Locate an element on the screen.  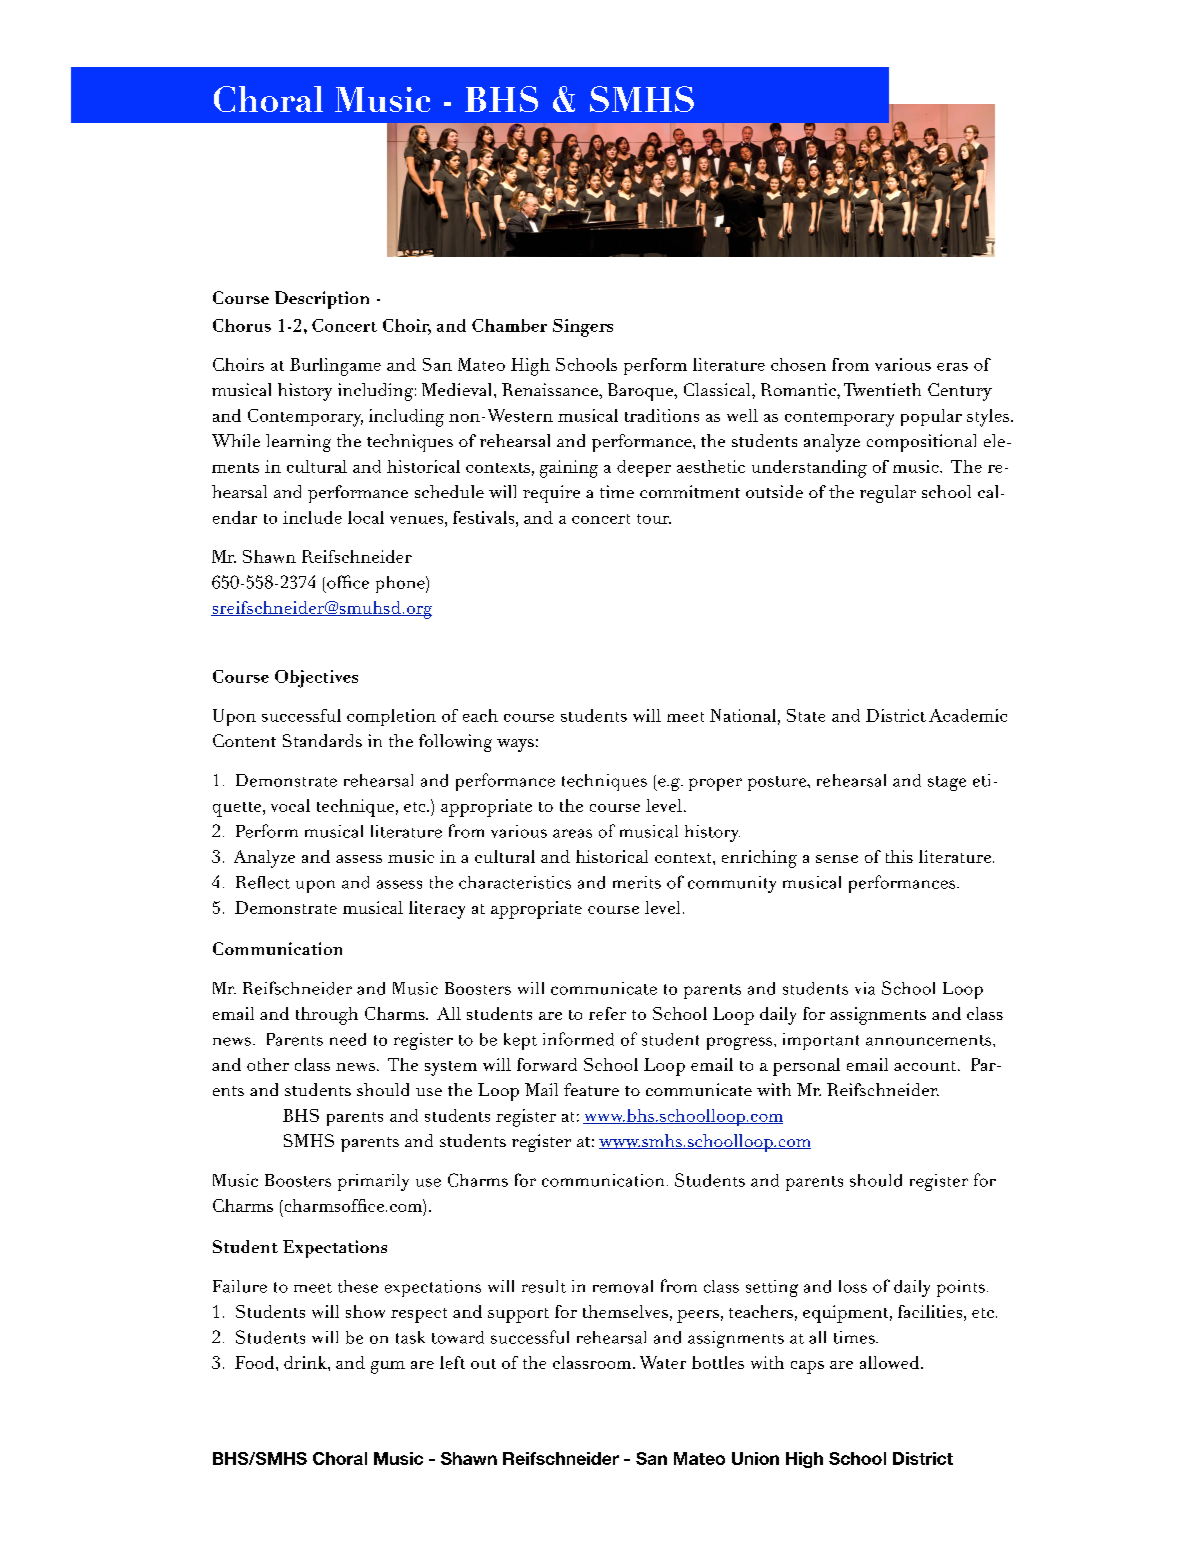
Standards is located at coordinates (322, 740).
